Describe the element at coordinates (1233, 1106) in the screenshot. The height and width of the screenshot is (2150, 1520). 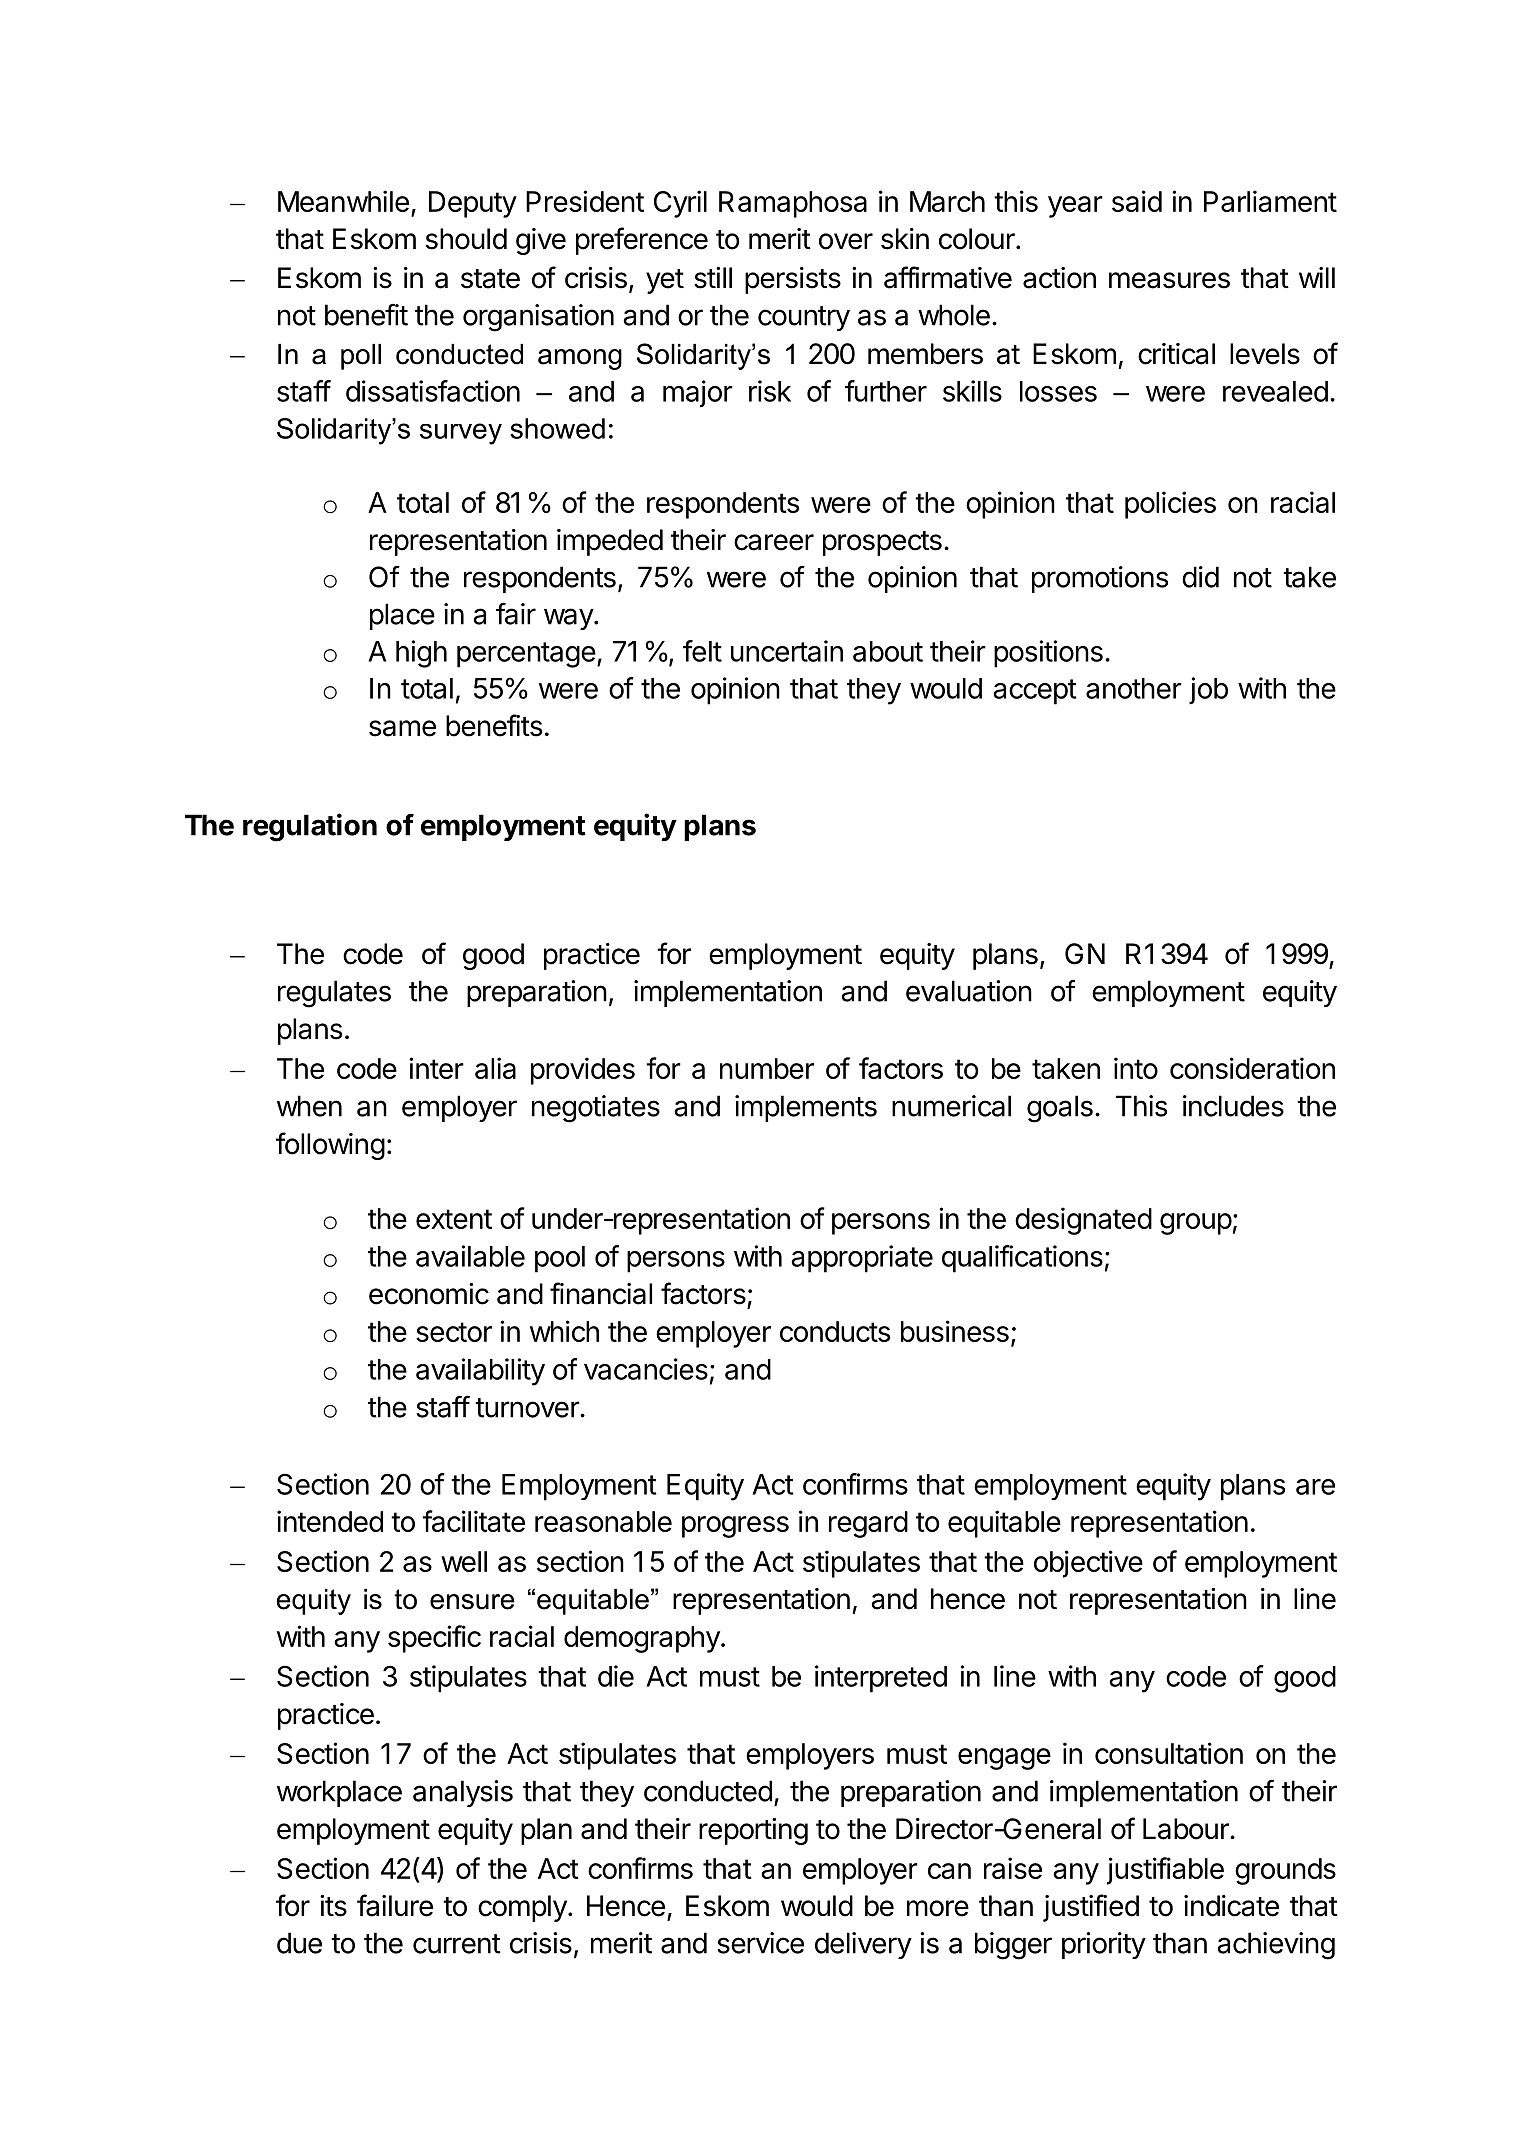
I see `includes` at that location.
